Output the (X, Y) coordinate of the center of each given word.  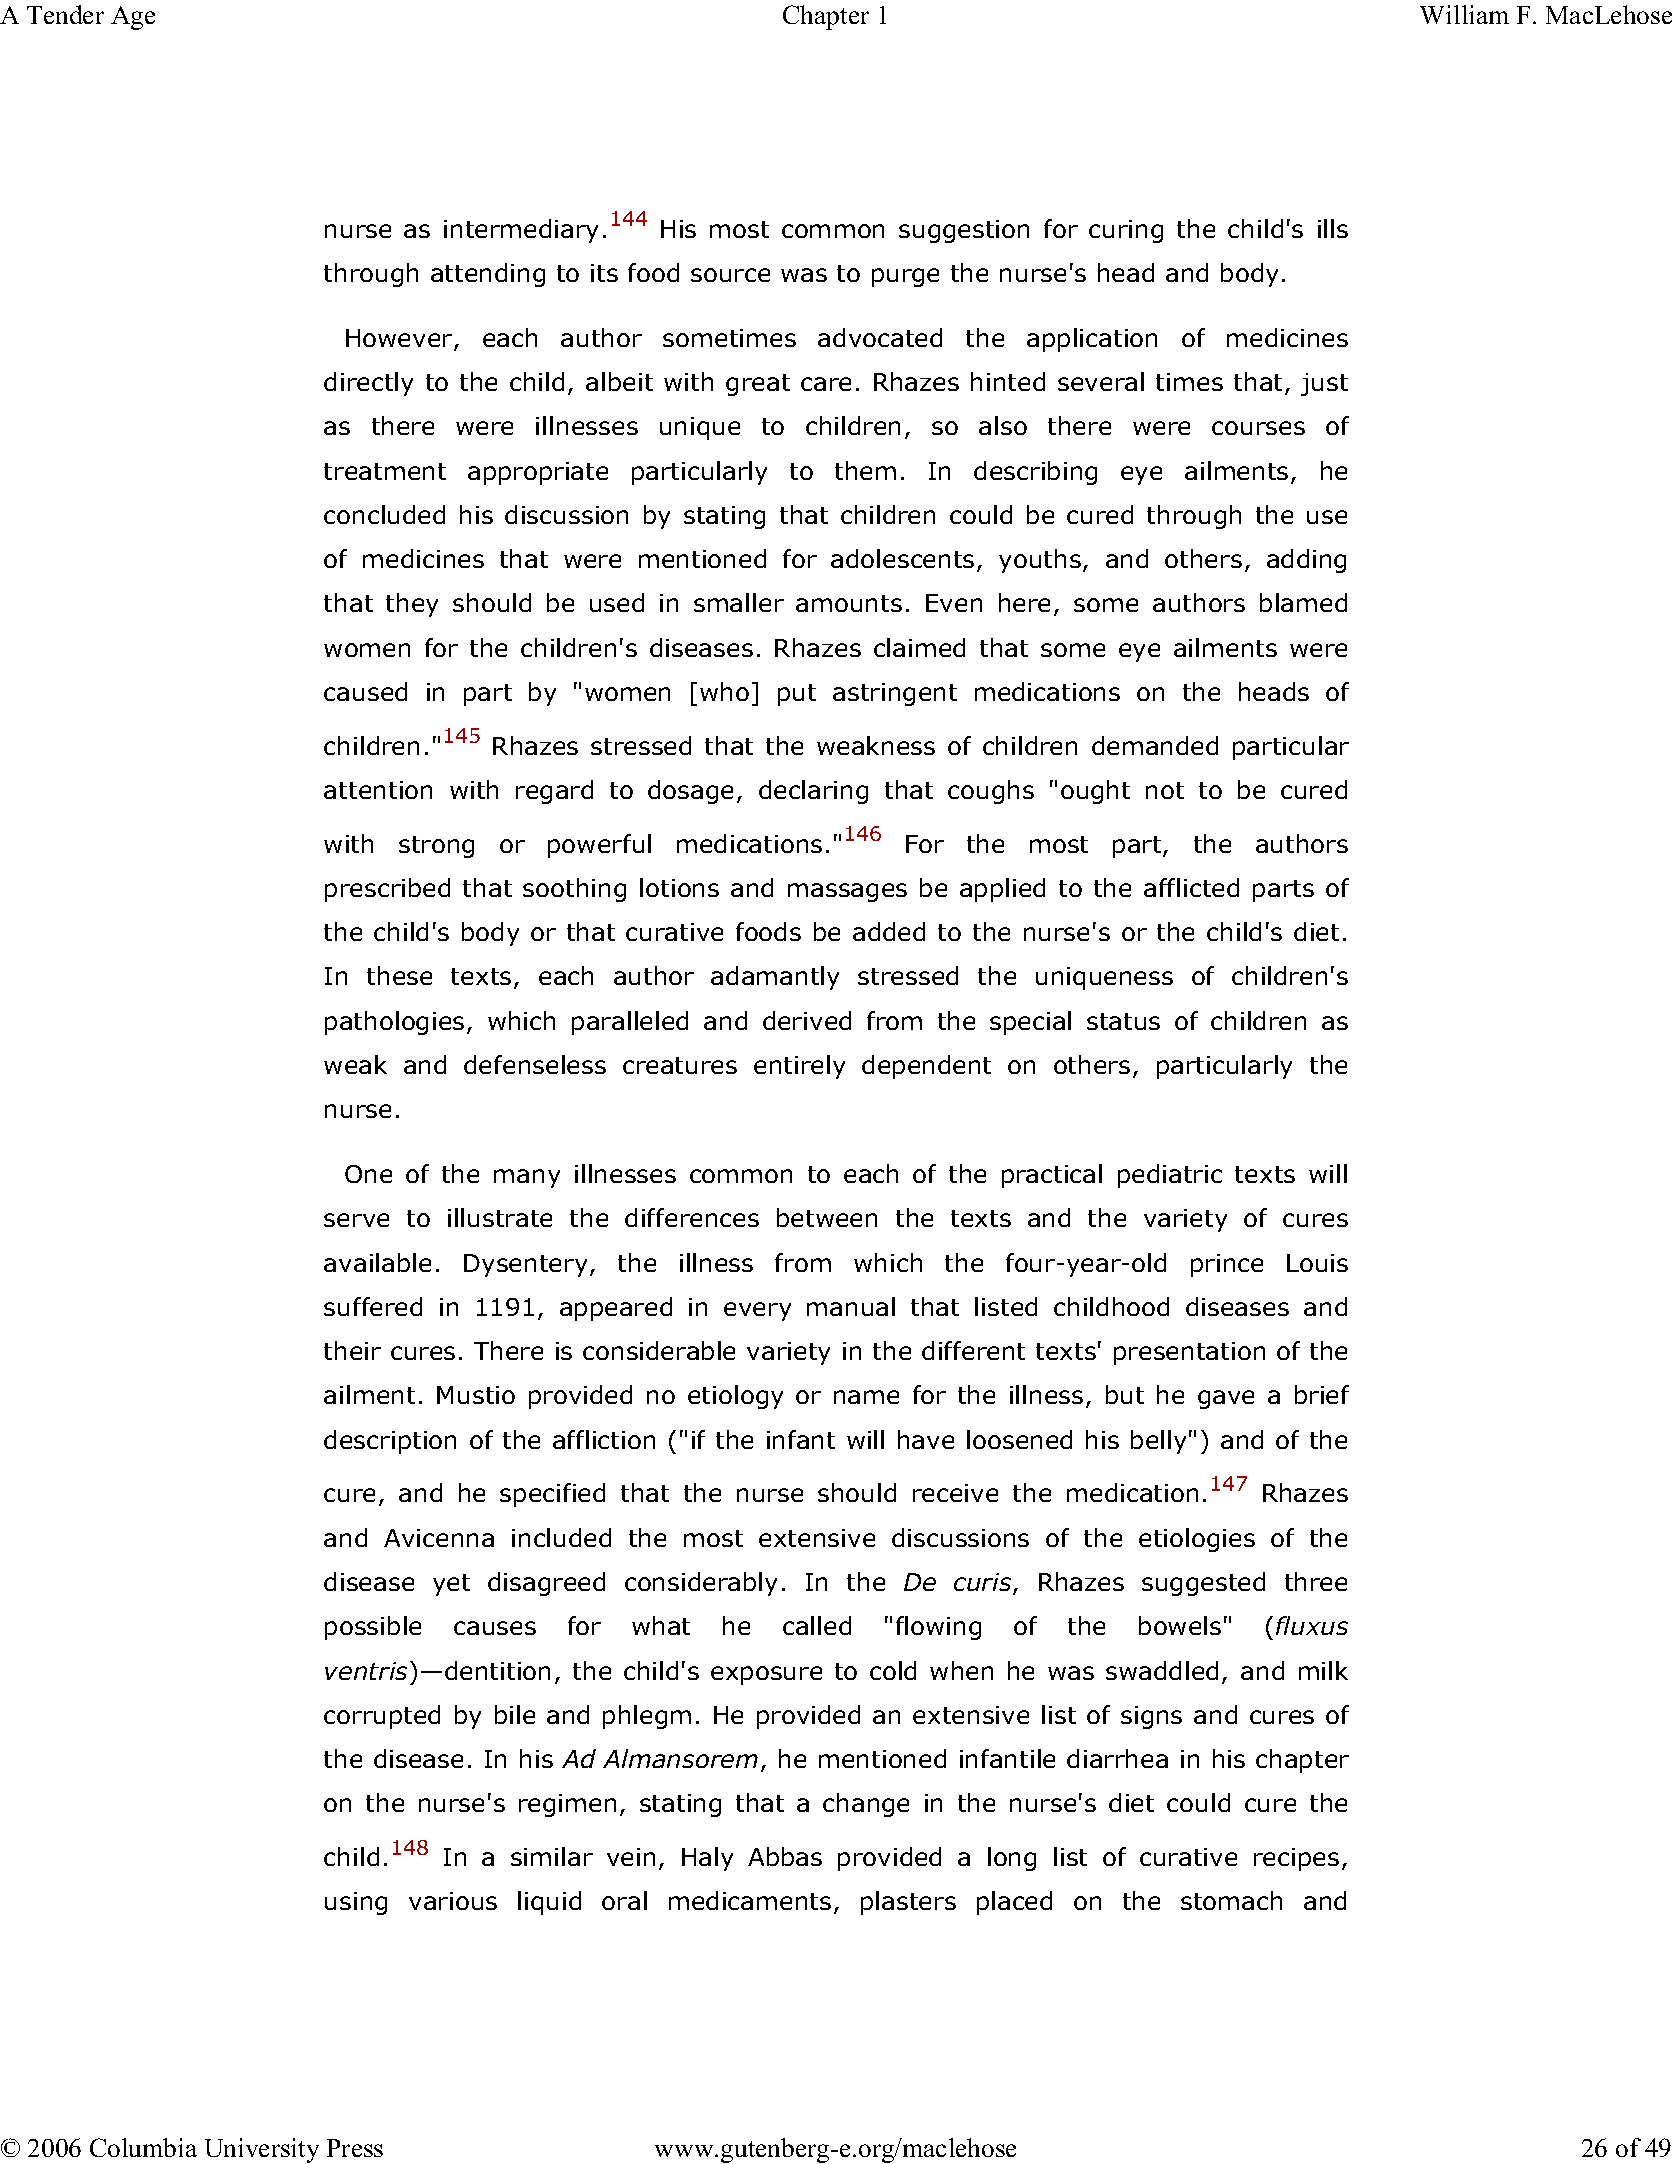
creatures (680, 1065)
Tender (65, 14)
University (262, 2150)
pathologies (394, 1023)
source (730, 275)
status (1123, 1021)
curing (1126, 231)
